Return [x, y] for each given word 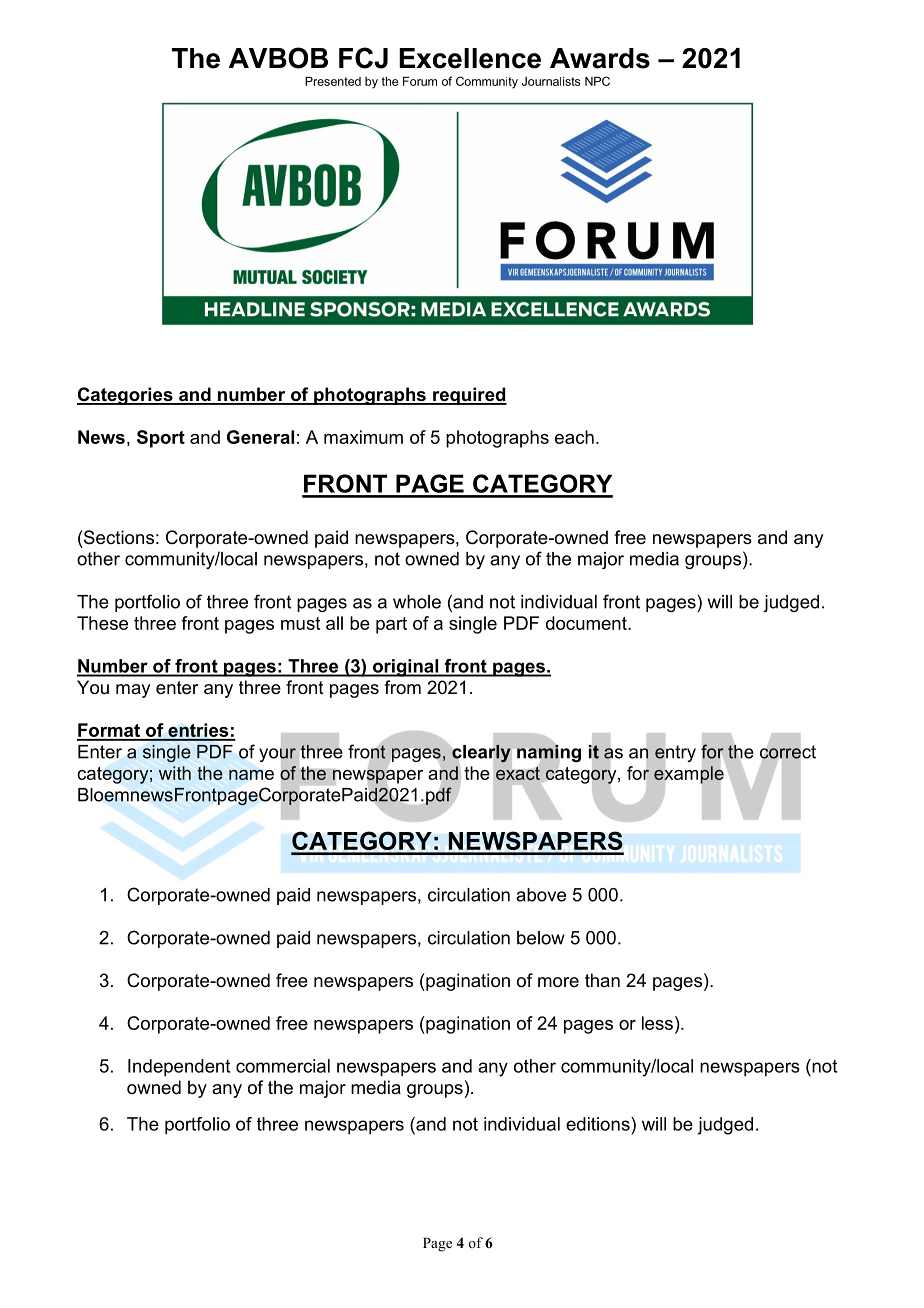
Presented [333, 81]
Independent [179, 1068]
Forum [420, 81]
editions [599, 1124]
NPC [597, 81]
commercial [283, 1066]
